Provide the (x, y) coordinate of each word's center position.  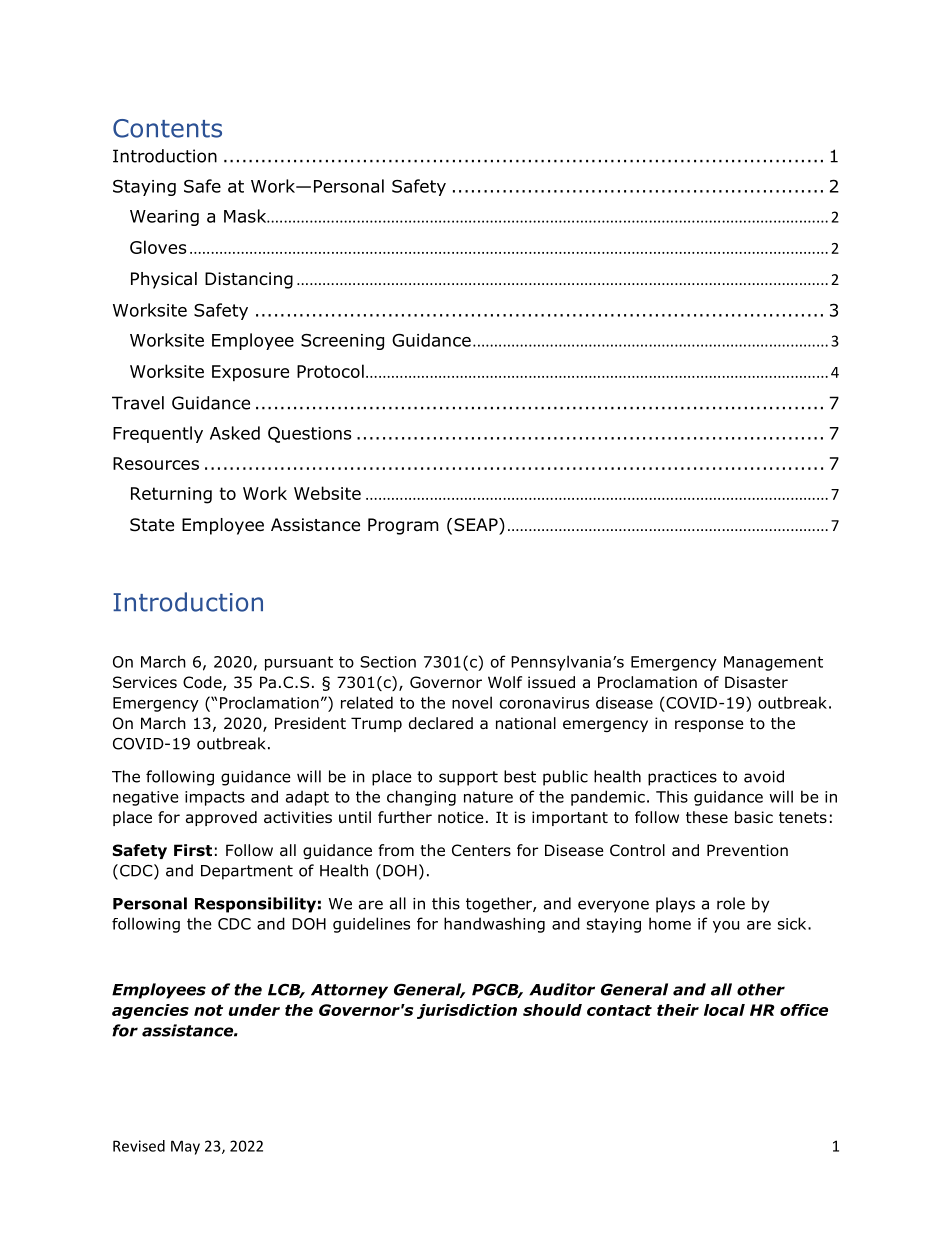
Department (247, 872)
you (726, 927)
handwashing (494, 925)
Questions (309, 434)
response (709, 726)
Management (773, 663)
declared (441, 723)
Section (388, 662)
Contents (167, 128)
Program (403, 526)
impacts (215, 798)
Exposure (250, 373)
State (152, 525)
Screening (342, 342)
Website (327, 493)
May (185, 1147)
